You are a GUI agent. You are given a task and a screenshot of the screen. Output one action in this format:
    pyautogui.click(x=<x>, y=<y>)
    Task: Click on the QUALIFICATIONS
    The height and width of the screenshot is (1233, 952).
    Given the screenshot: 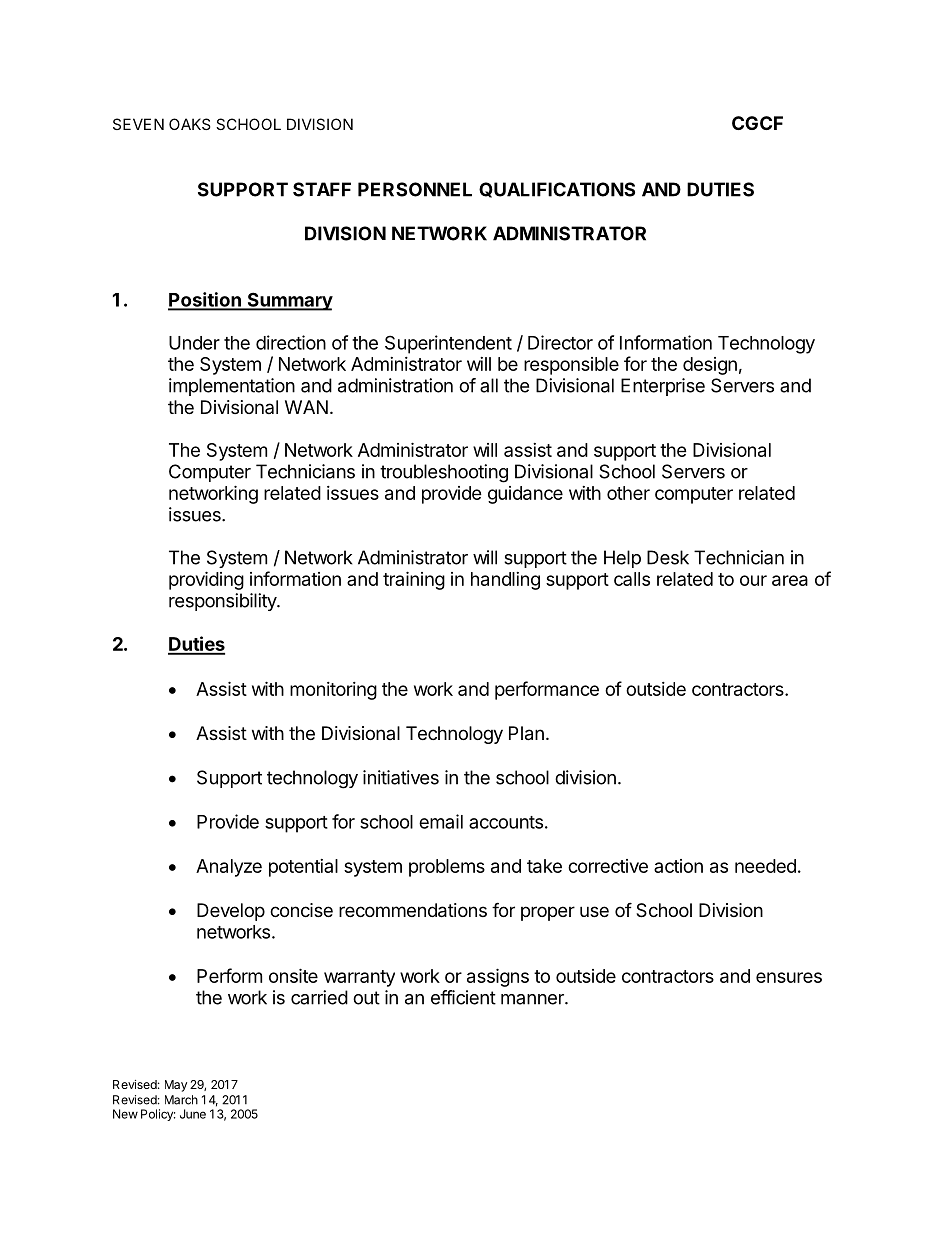 What is the action you would take?
    pyautogui.click(x=557, y=190)
